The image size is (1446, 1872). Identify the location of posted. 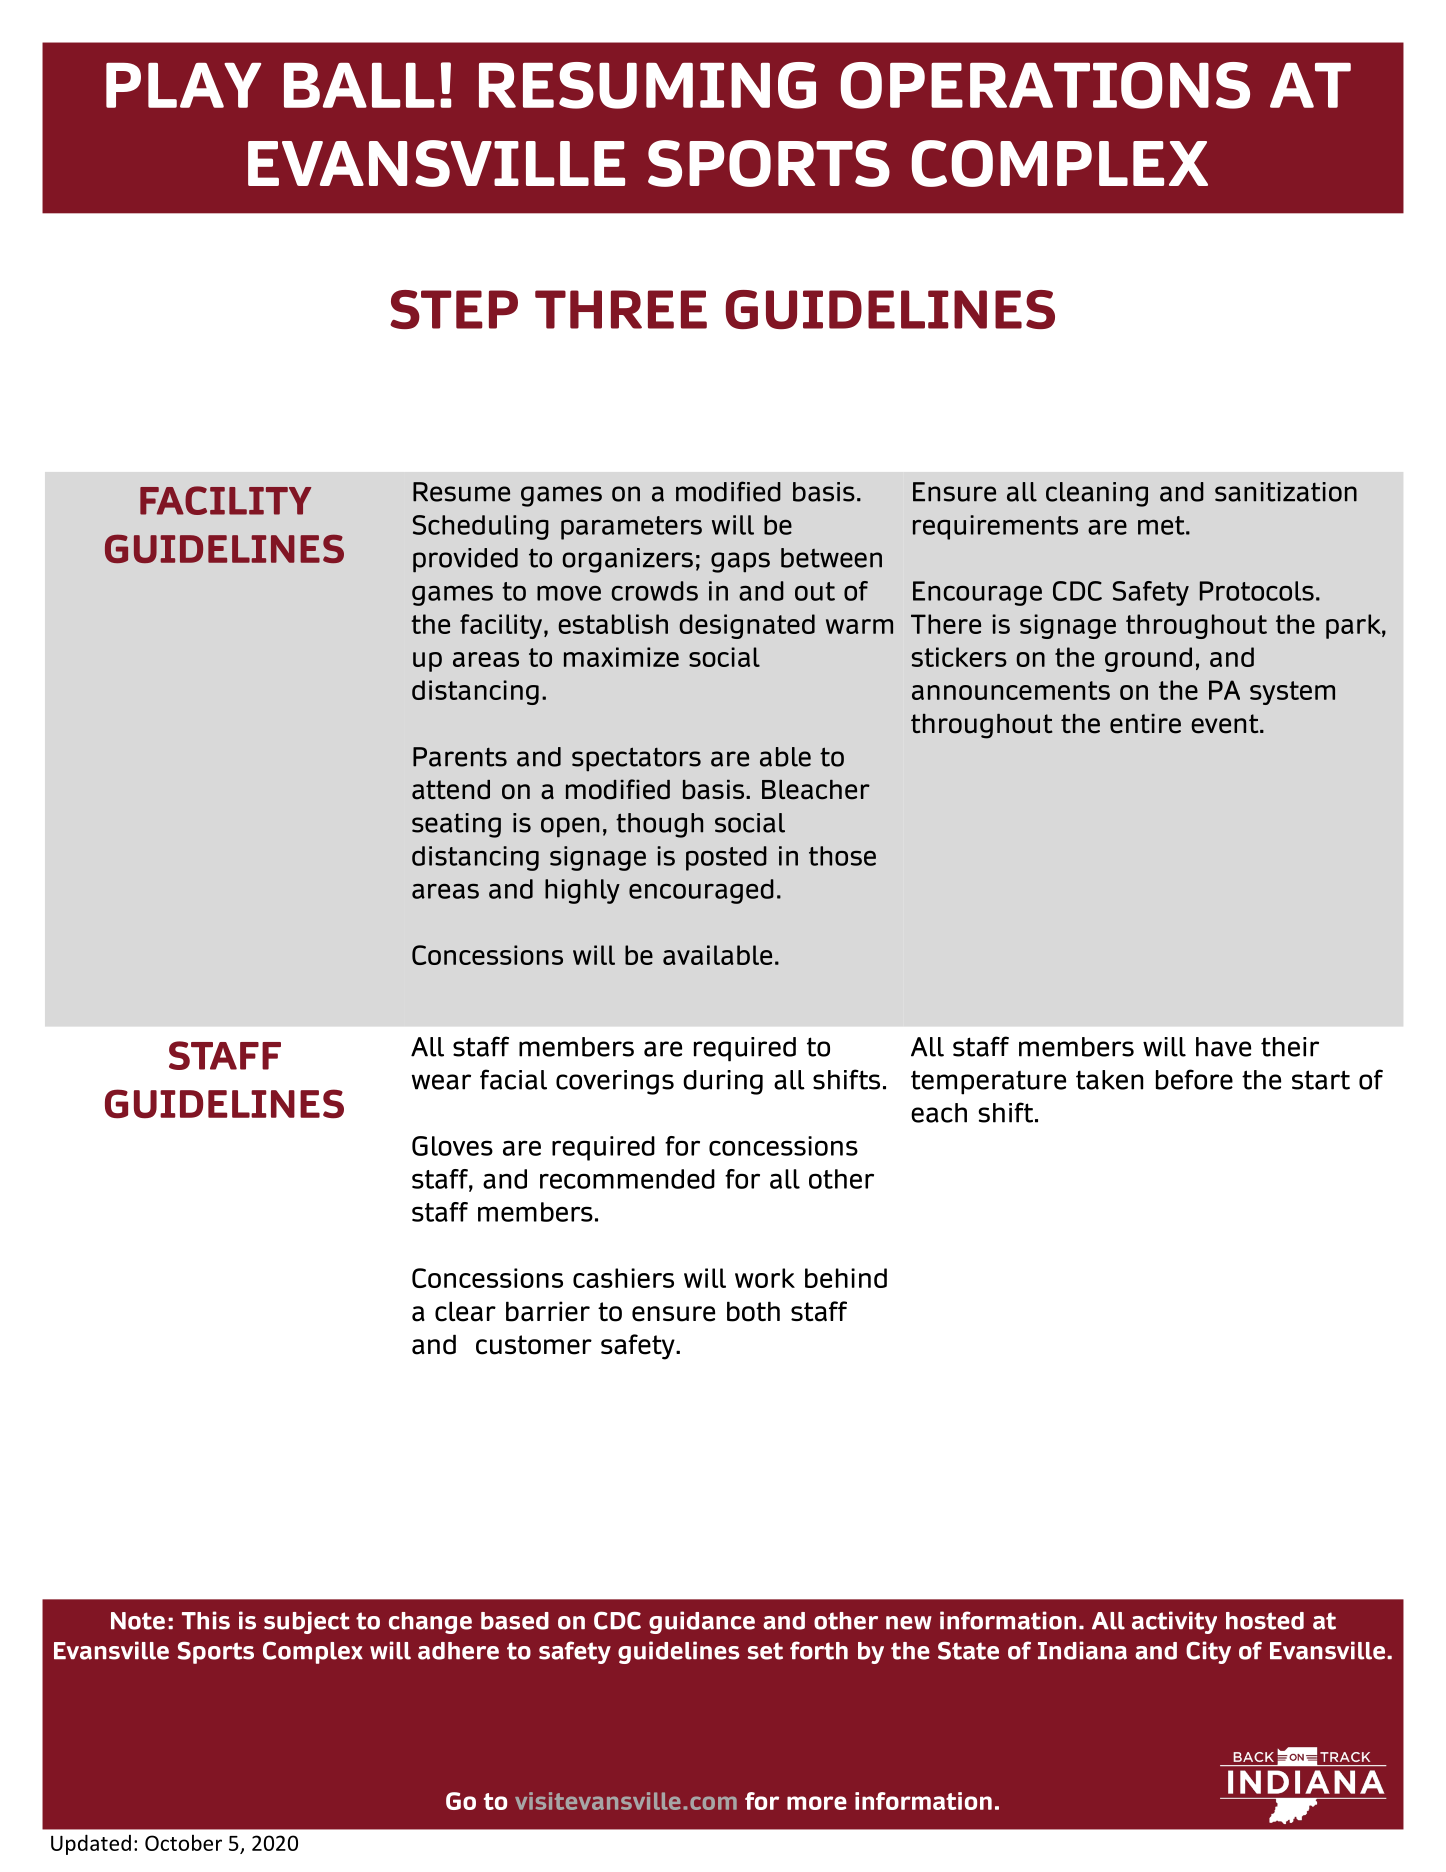
(726, 858).
